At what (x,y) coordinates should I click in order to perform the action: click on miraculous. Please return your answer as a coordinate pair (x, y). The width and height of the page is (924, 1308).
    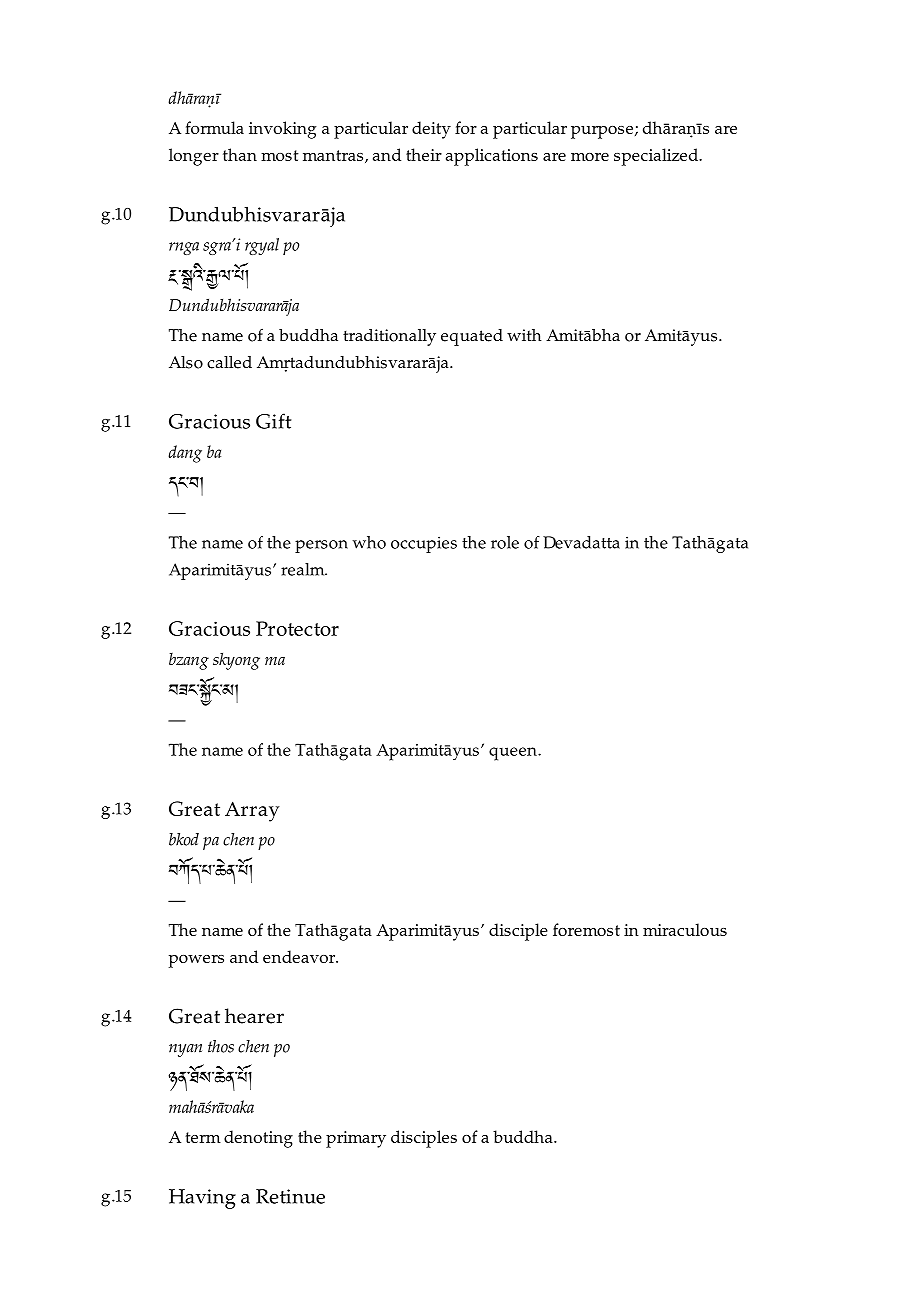
    Looking at the image, I should click on (685, 929).
